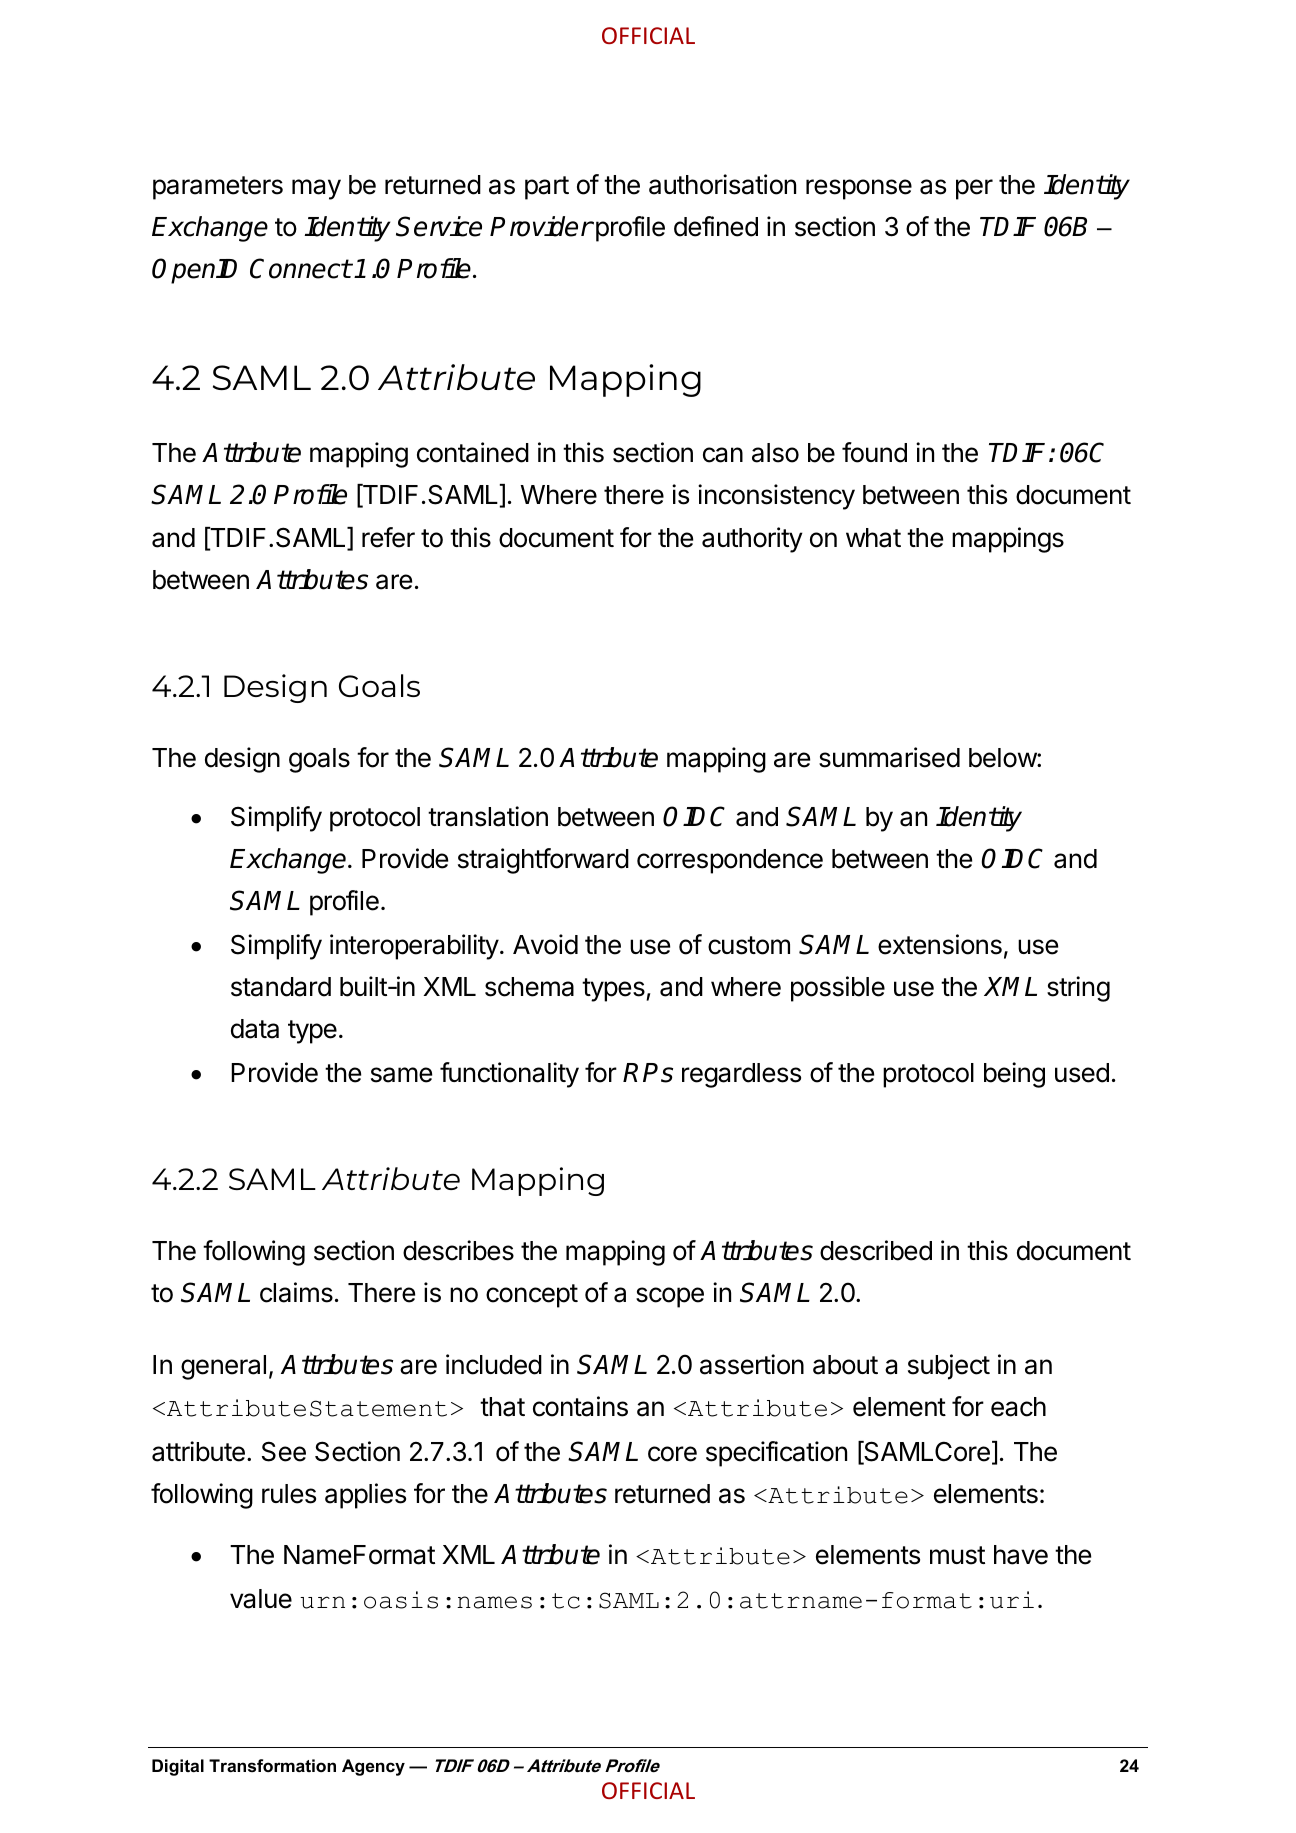  What do you see at coordinates (859, 189) in the document?
I see `response` at bounding box center [859, 189].
